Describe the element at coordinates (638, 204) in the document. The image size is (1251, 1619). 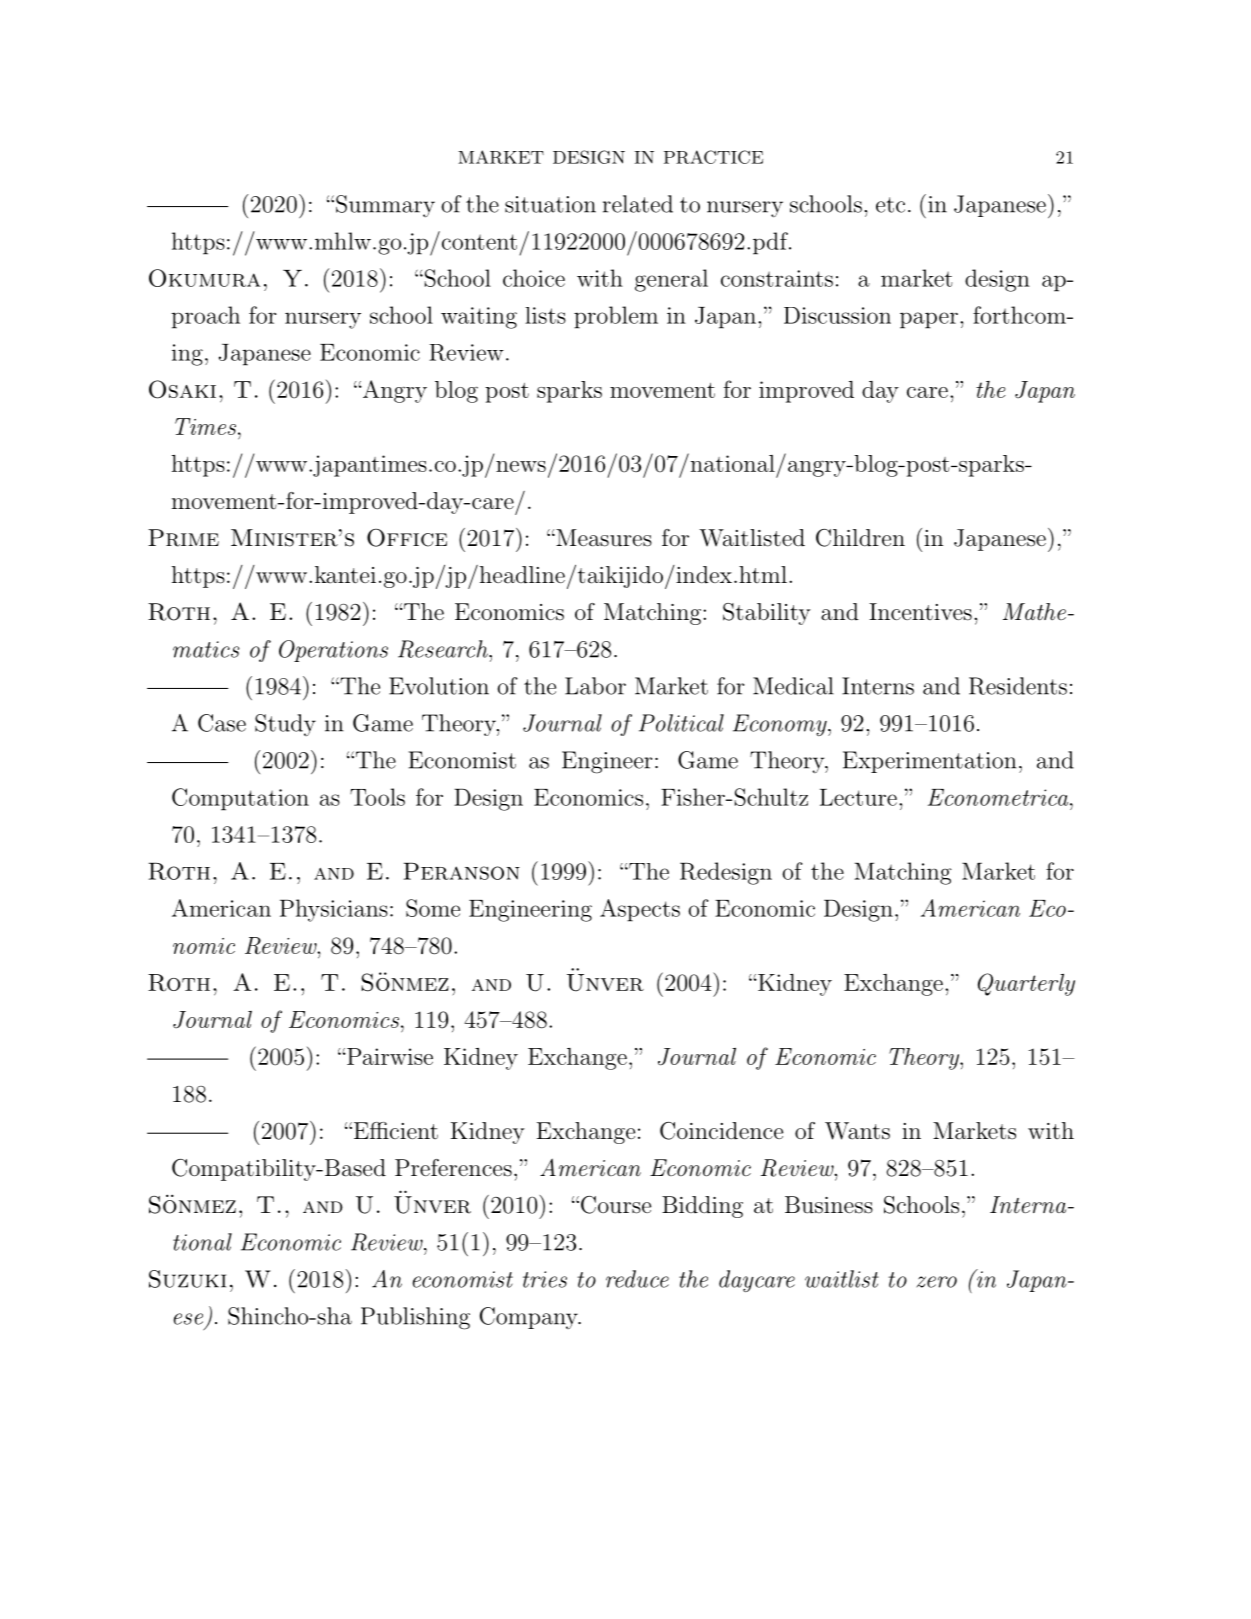
I see `related` at that location.
